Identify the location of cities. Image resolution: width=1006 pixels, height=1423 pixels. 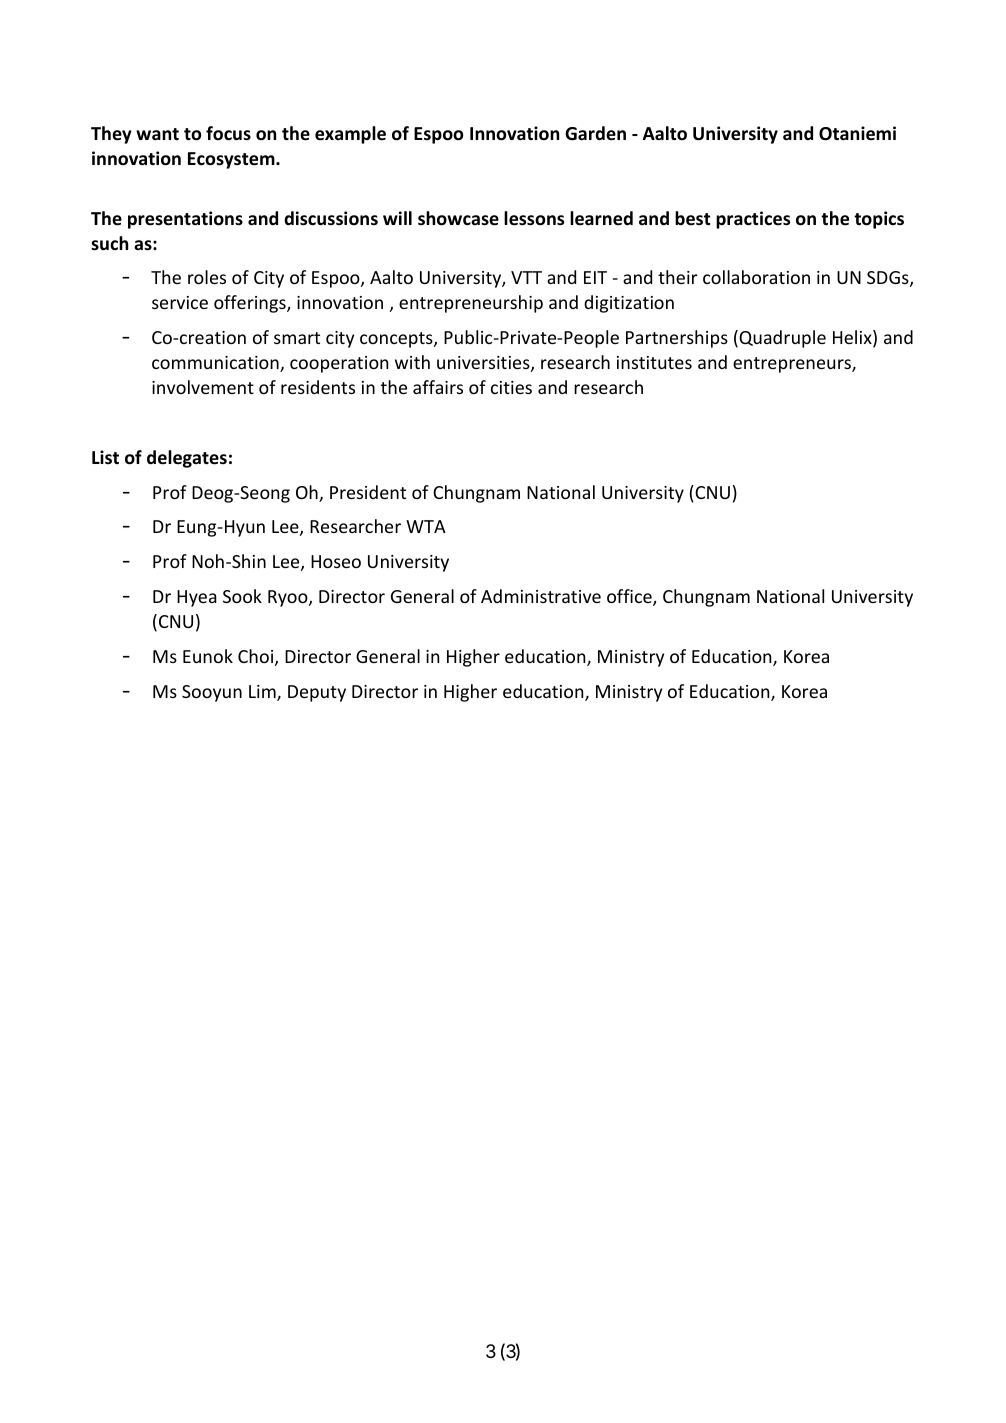
(511, 387).
